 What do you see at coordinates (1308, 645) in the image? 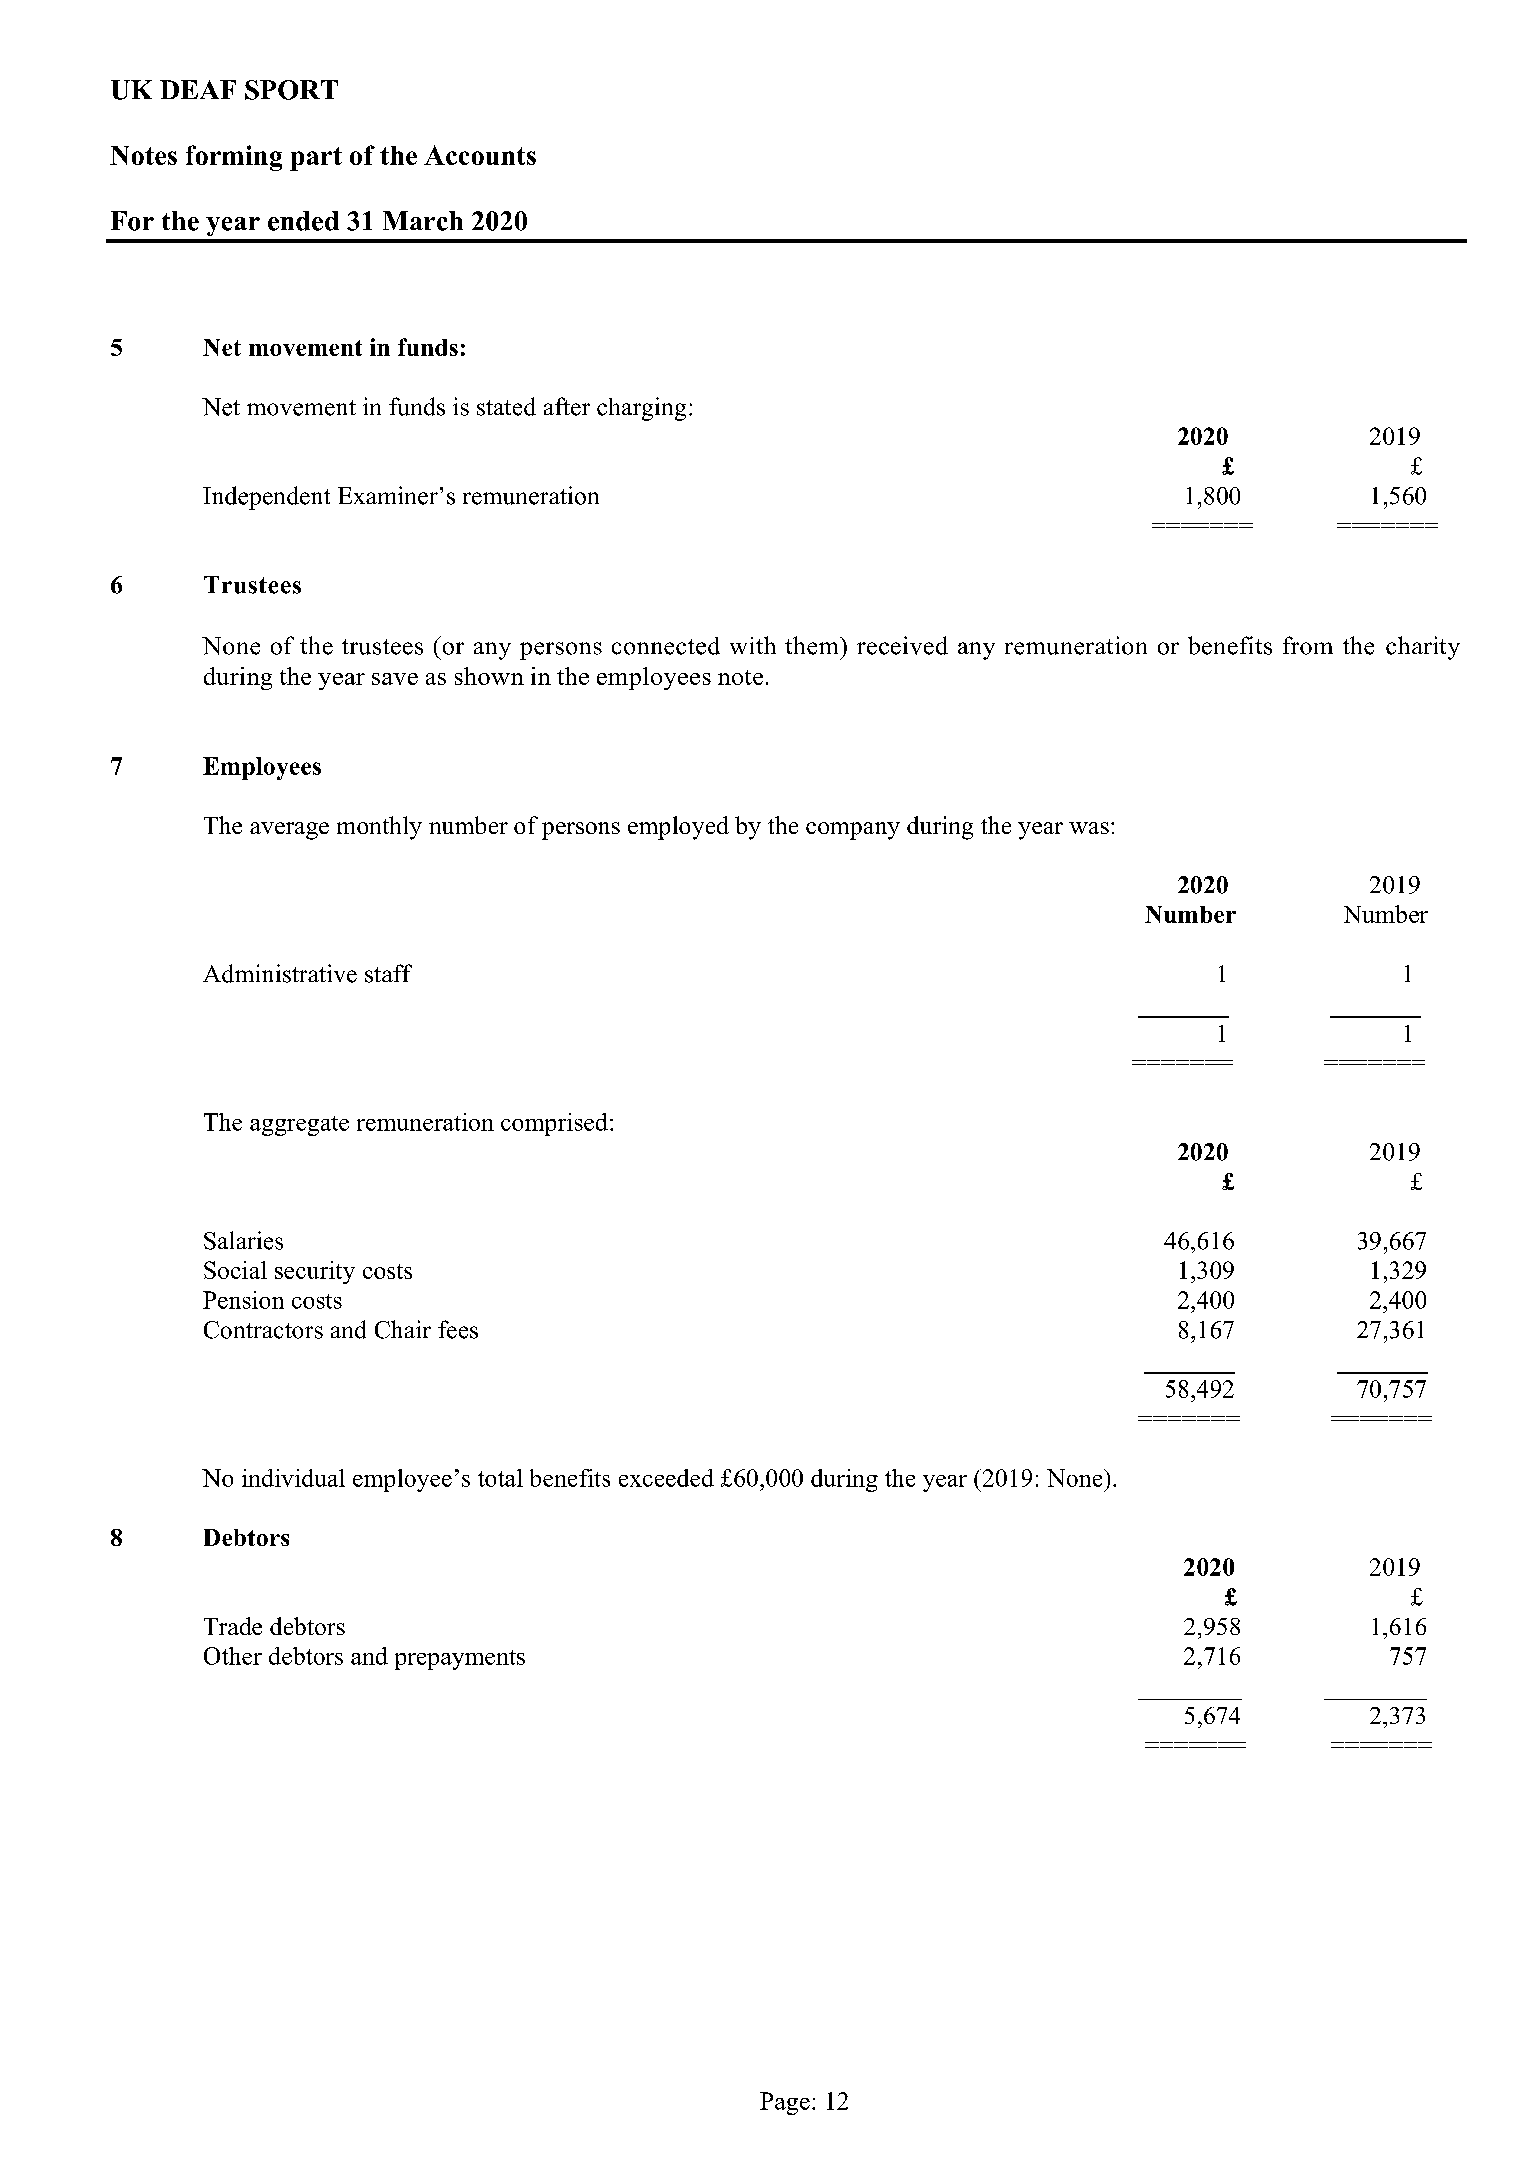
I see `from` at bounding box center [1308, 645].
